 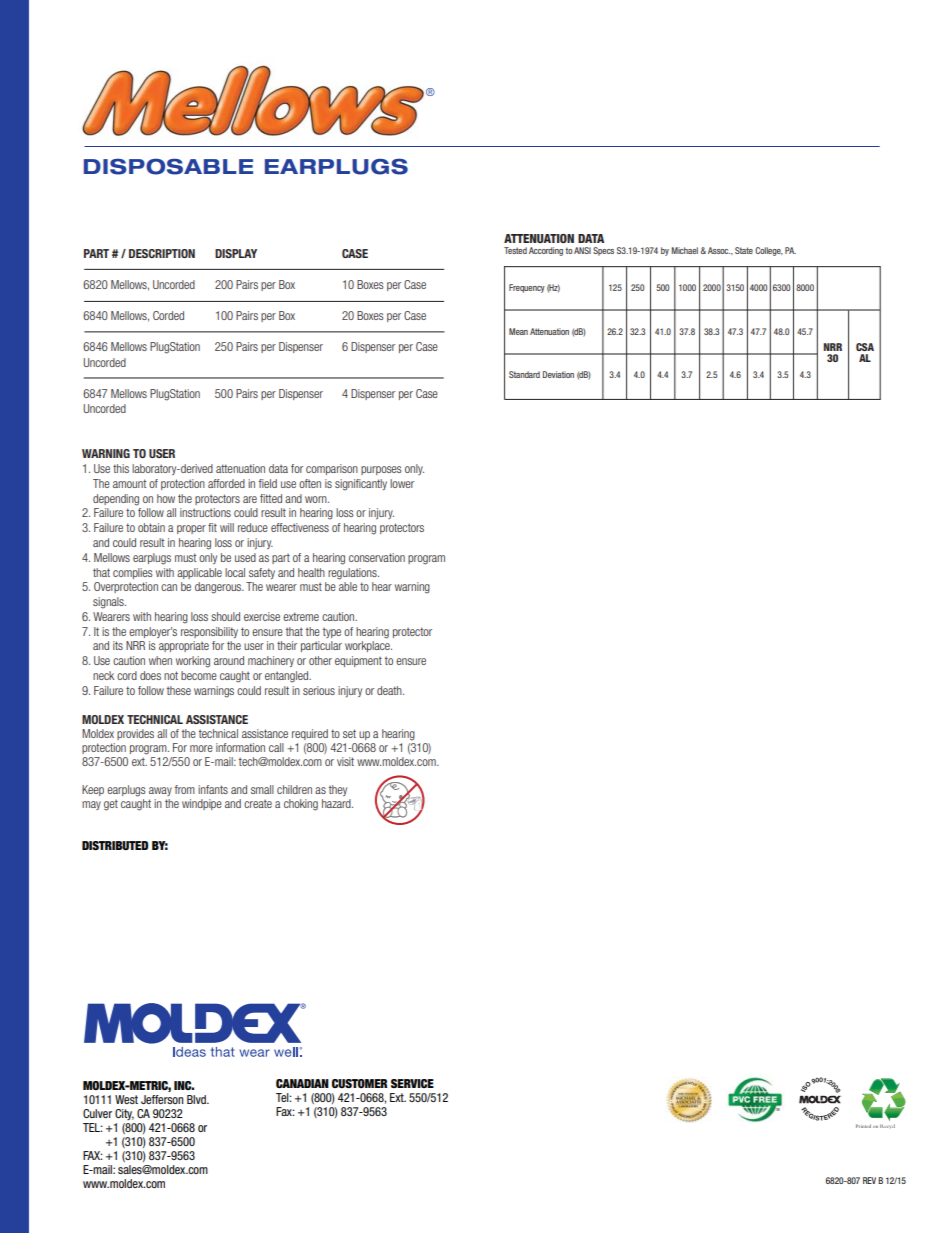 I want to click on College, so click(x=769, y=251).
